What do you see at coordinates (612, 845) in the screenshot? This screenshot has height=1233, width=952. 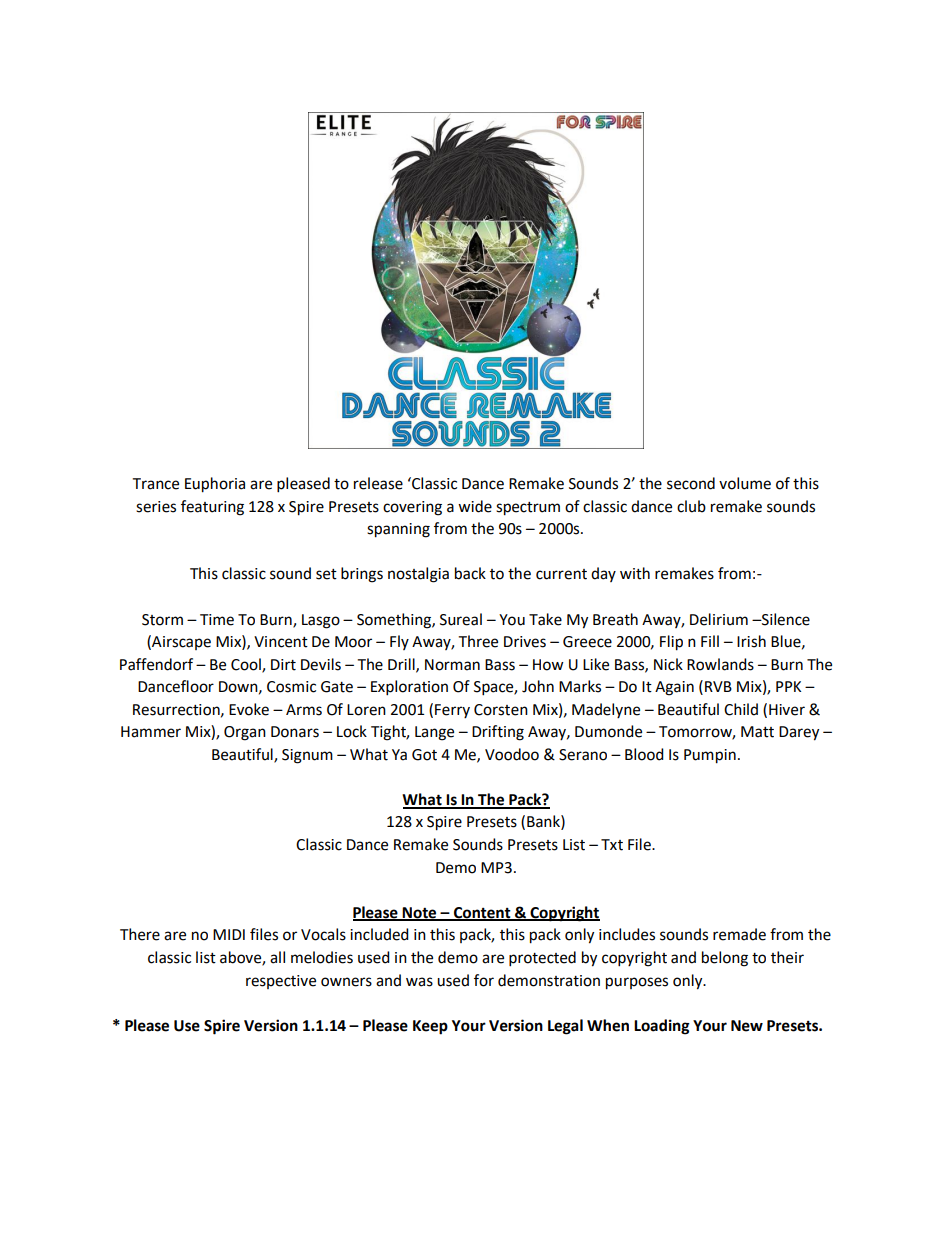 I see `Txt` at bounding box center [612, 845].
